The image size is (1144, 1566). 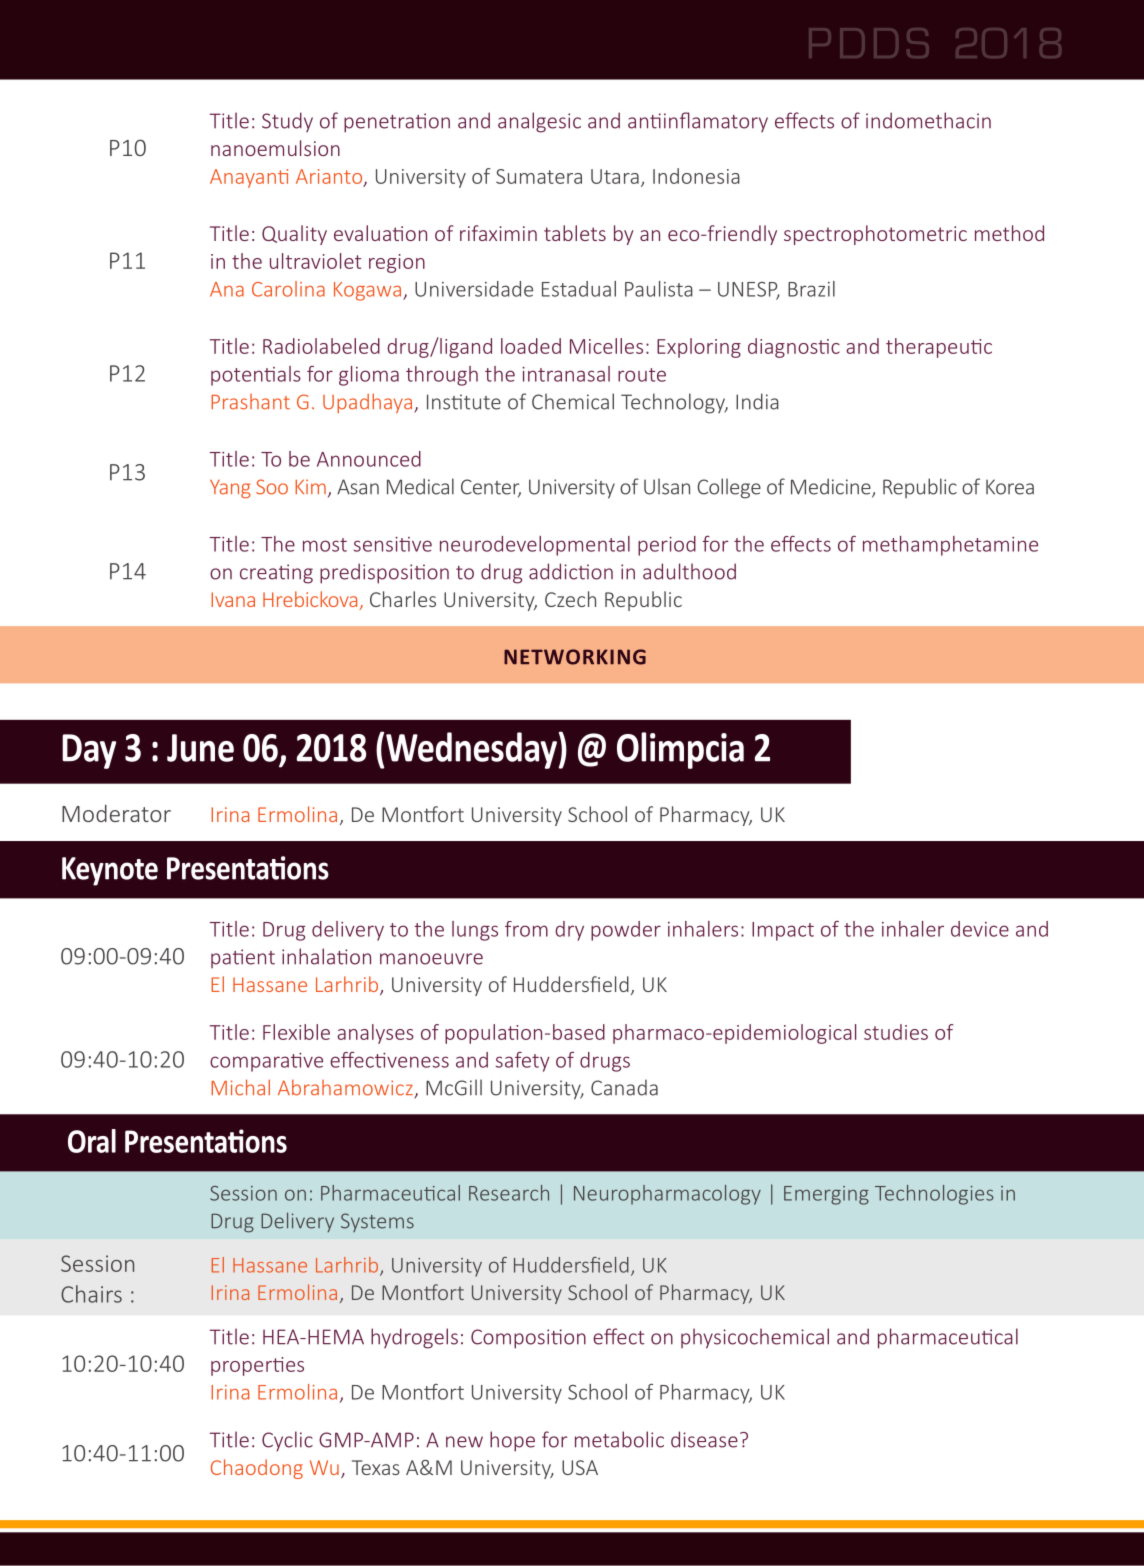 I want to click on Study, so click(x=287, y=122).
